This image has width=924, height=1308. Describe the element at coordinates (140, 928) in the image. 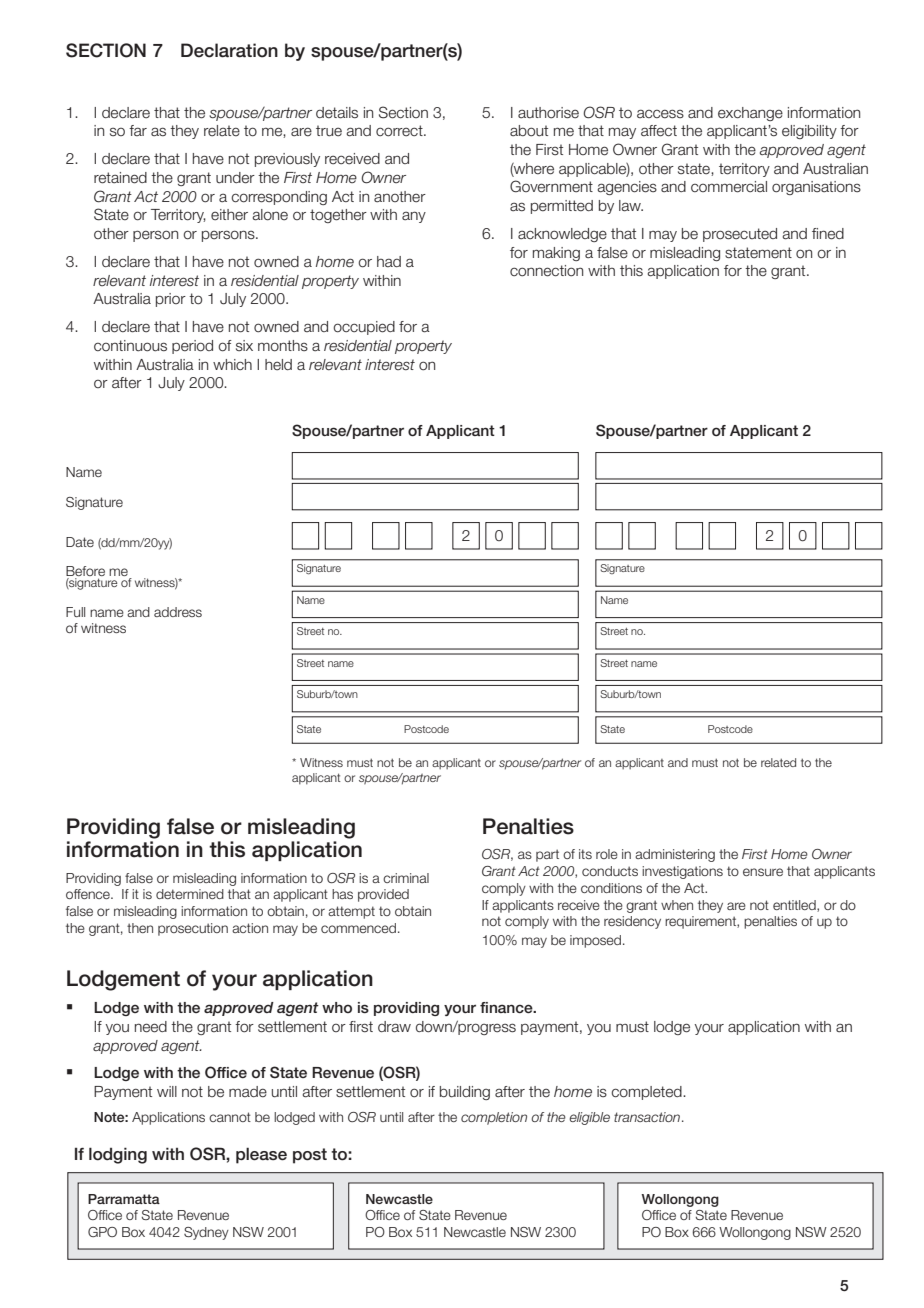

I see `then` at that location.
